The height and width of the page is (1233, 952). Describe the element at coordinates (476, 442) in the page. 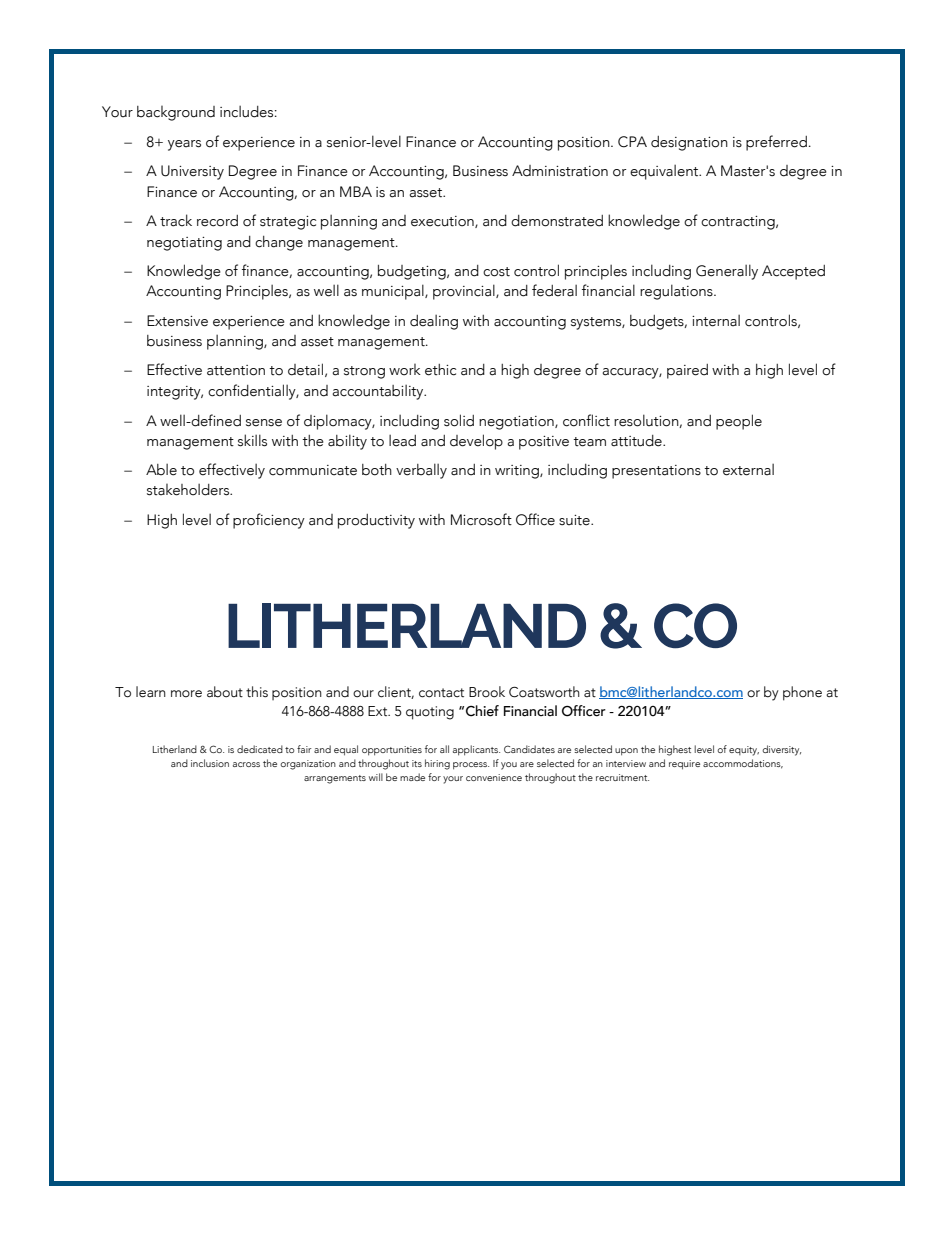

I see `develop` at that location.
